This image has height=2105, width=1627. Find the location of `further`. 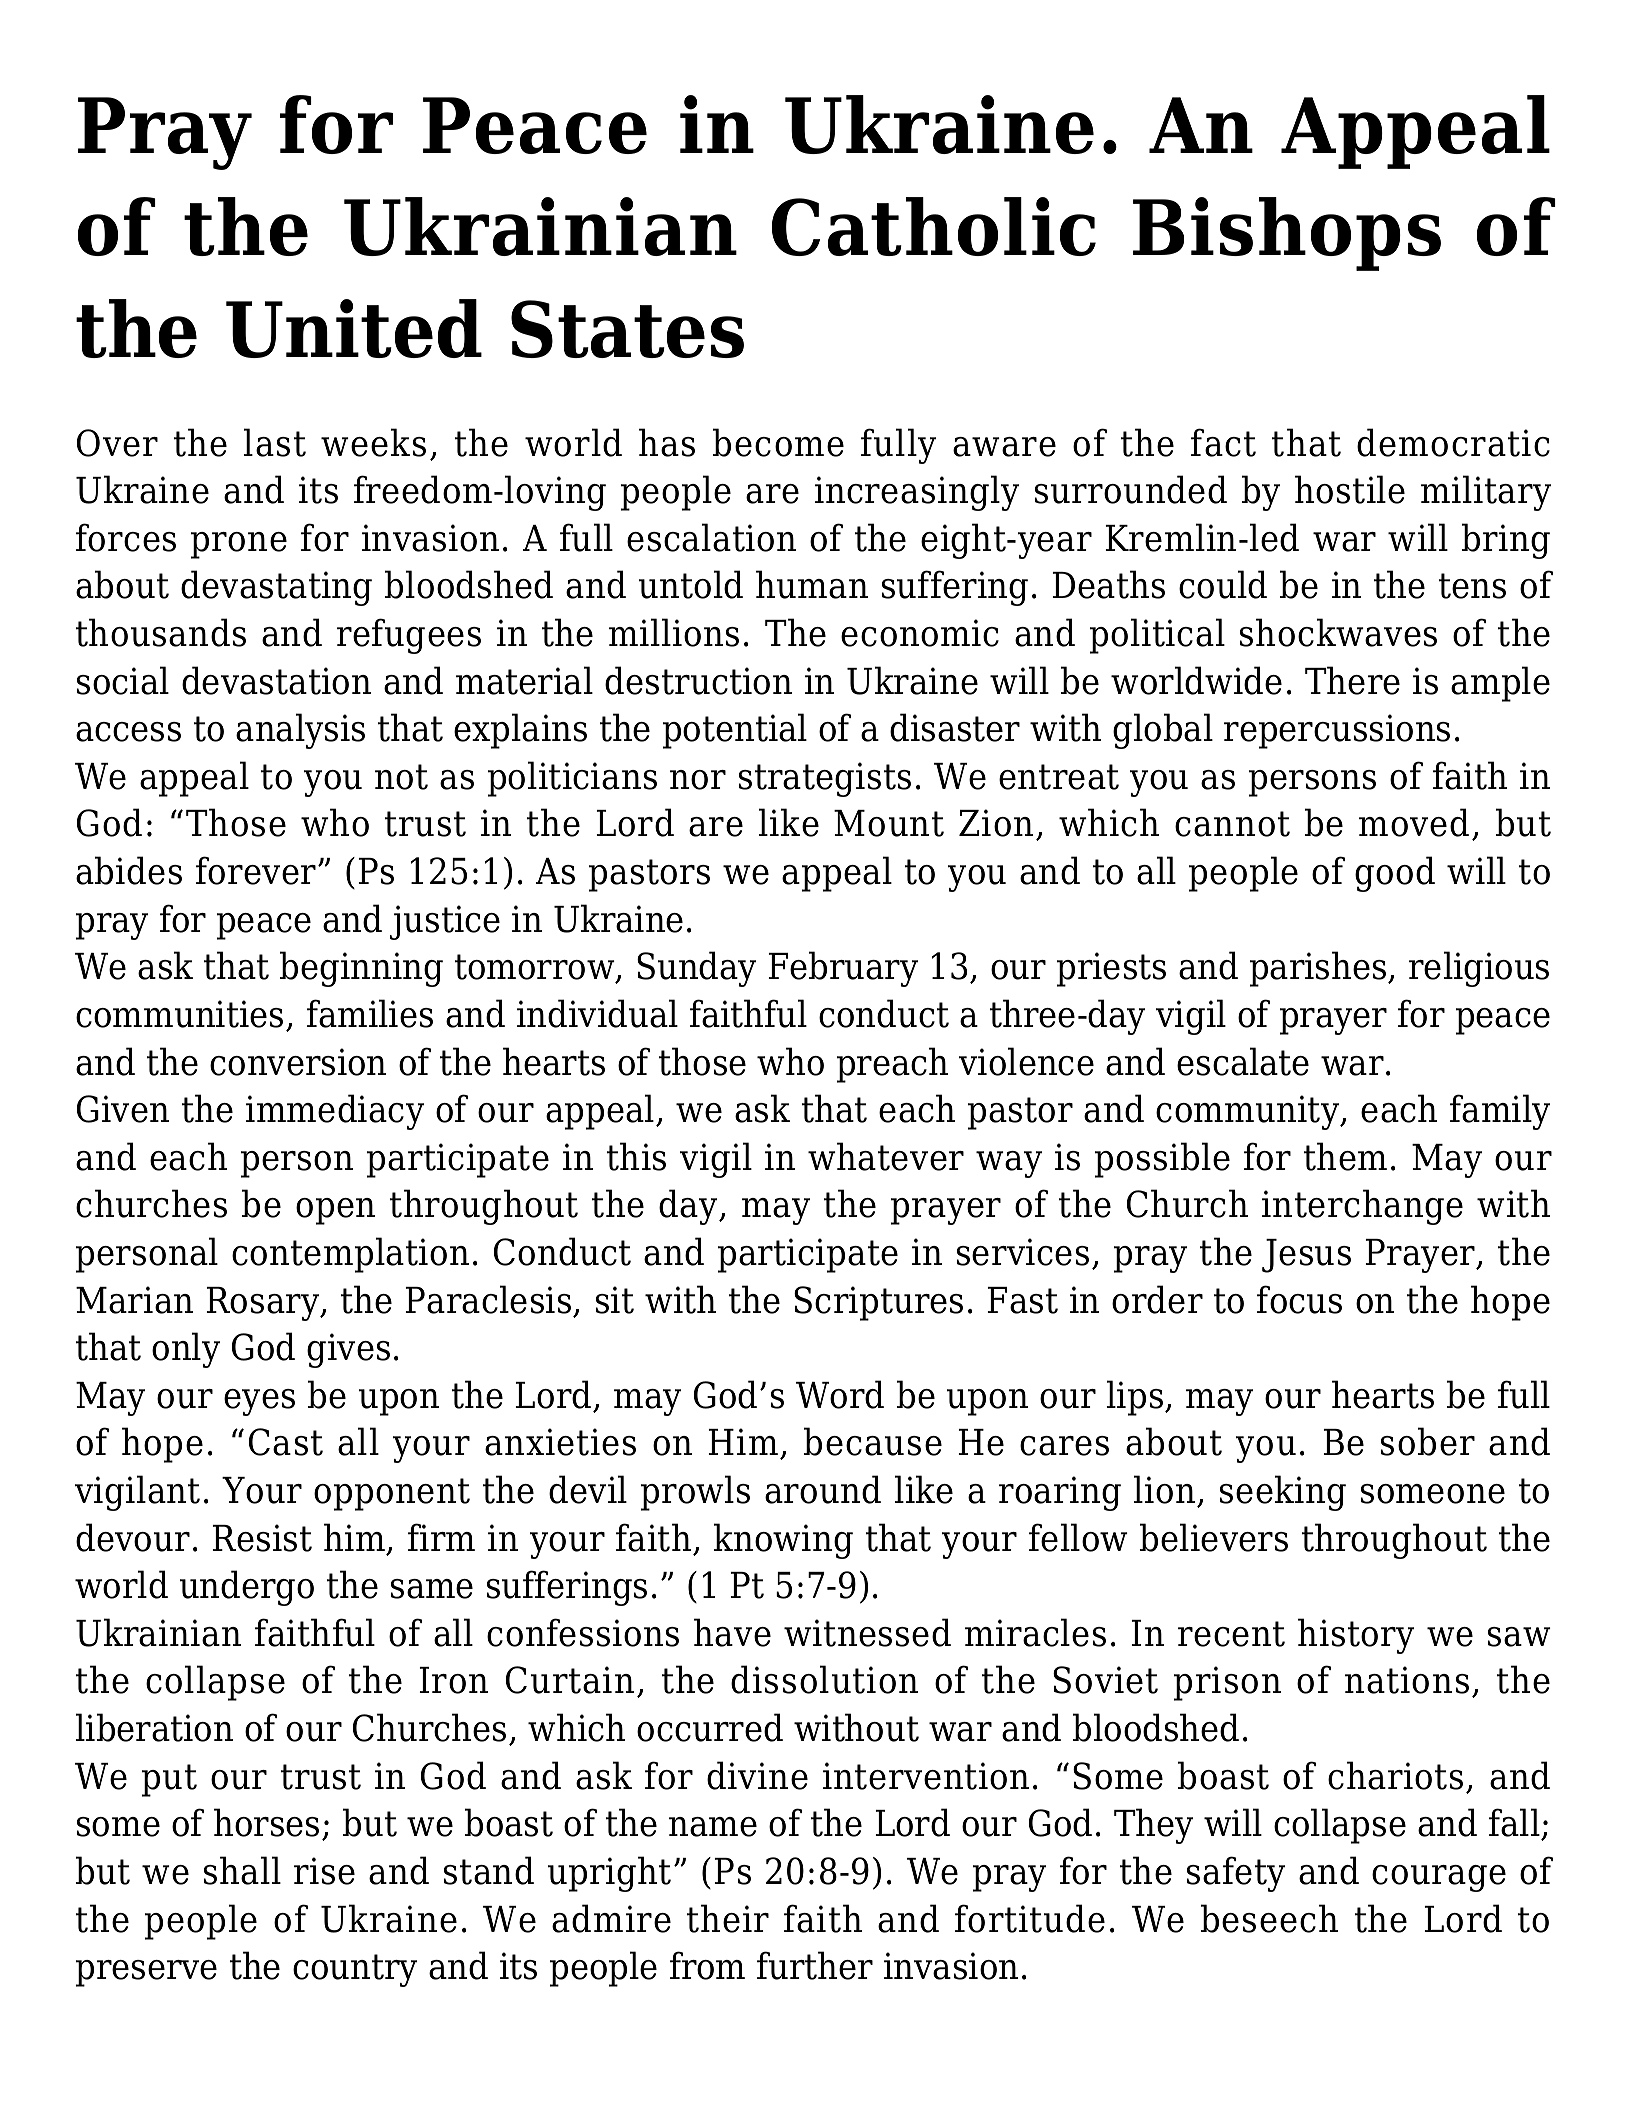

further is located at coordinates (815, 1965).
